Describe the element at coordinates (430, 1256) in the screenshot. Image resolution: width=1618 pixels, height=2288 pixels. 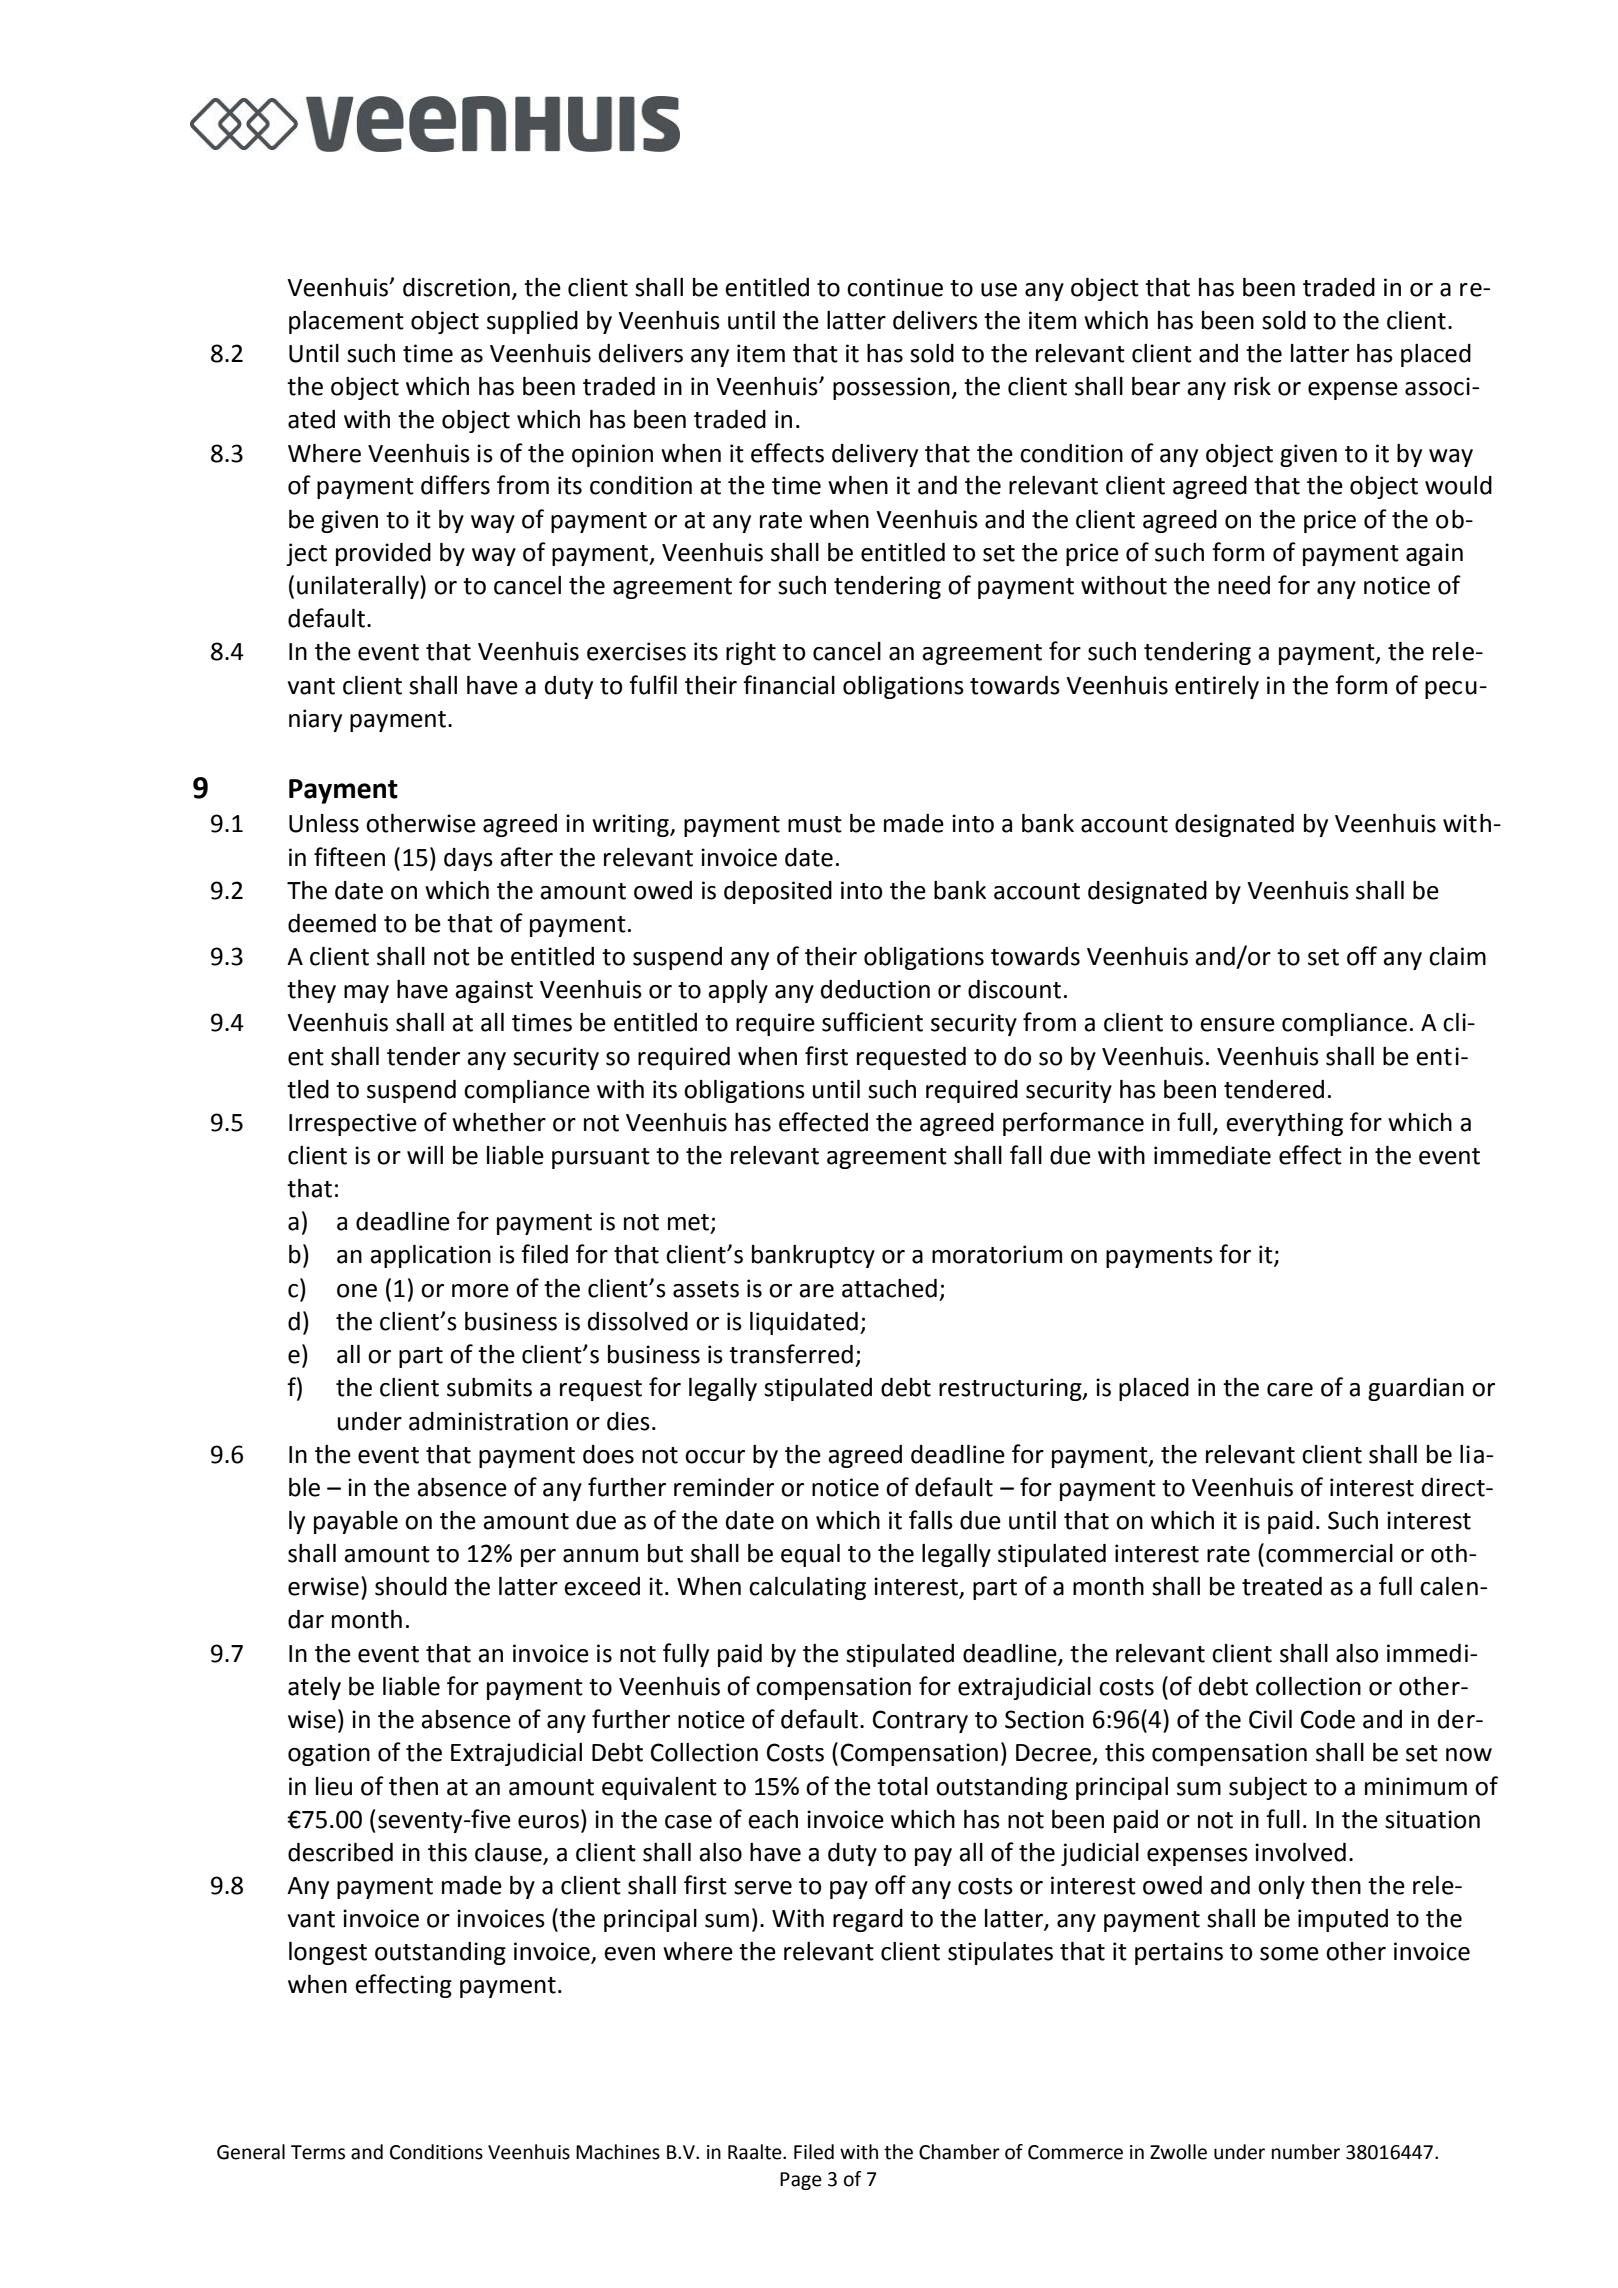
I see `application` at that location.
